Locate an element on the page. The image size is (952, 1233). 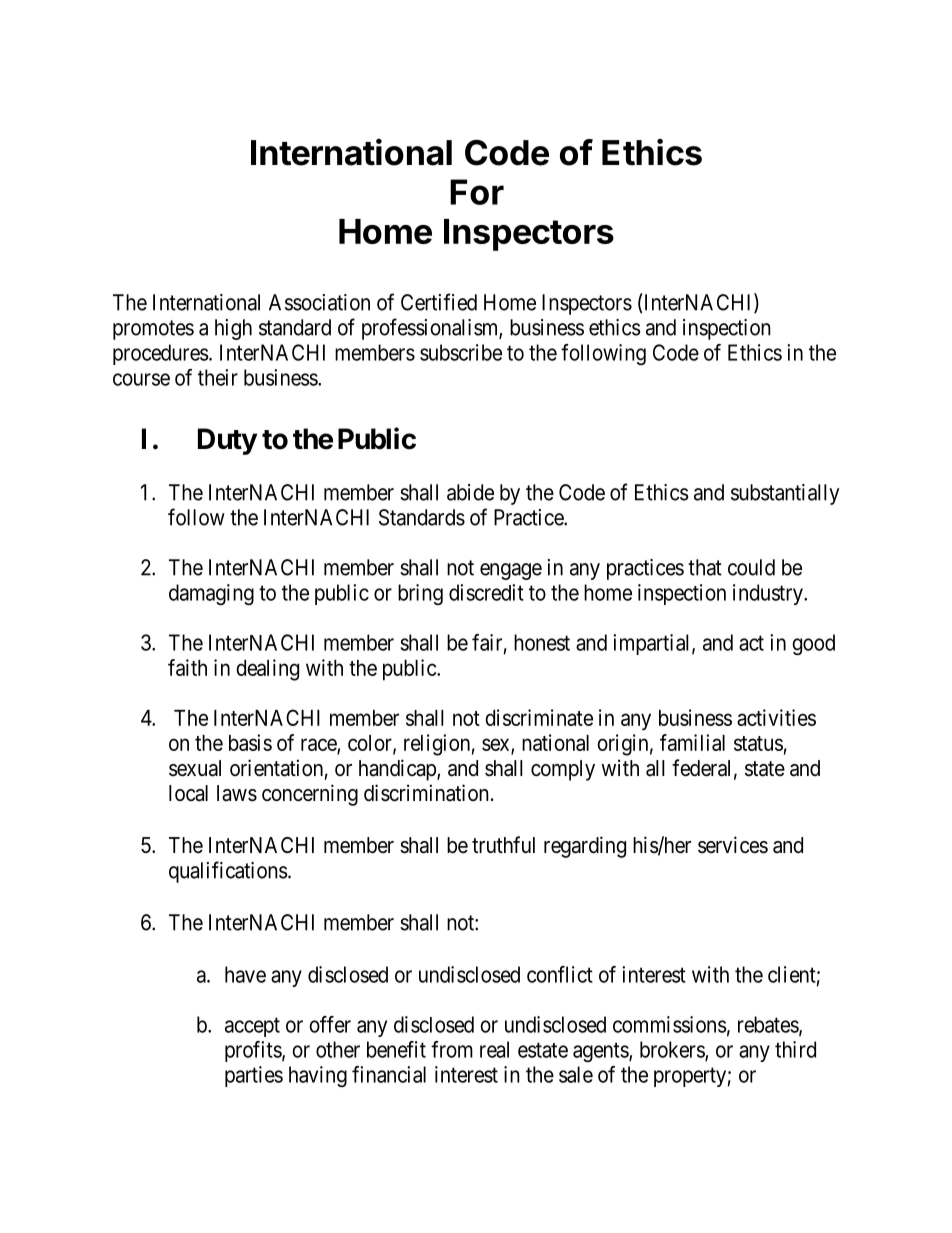
accept is located at coordinates (252, 1027).
